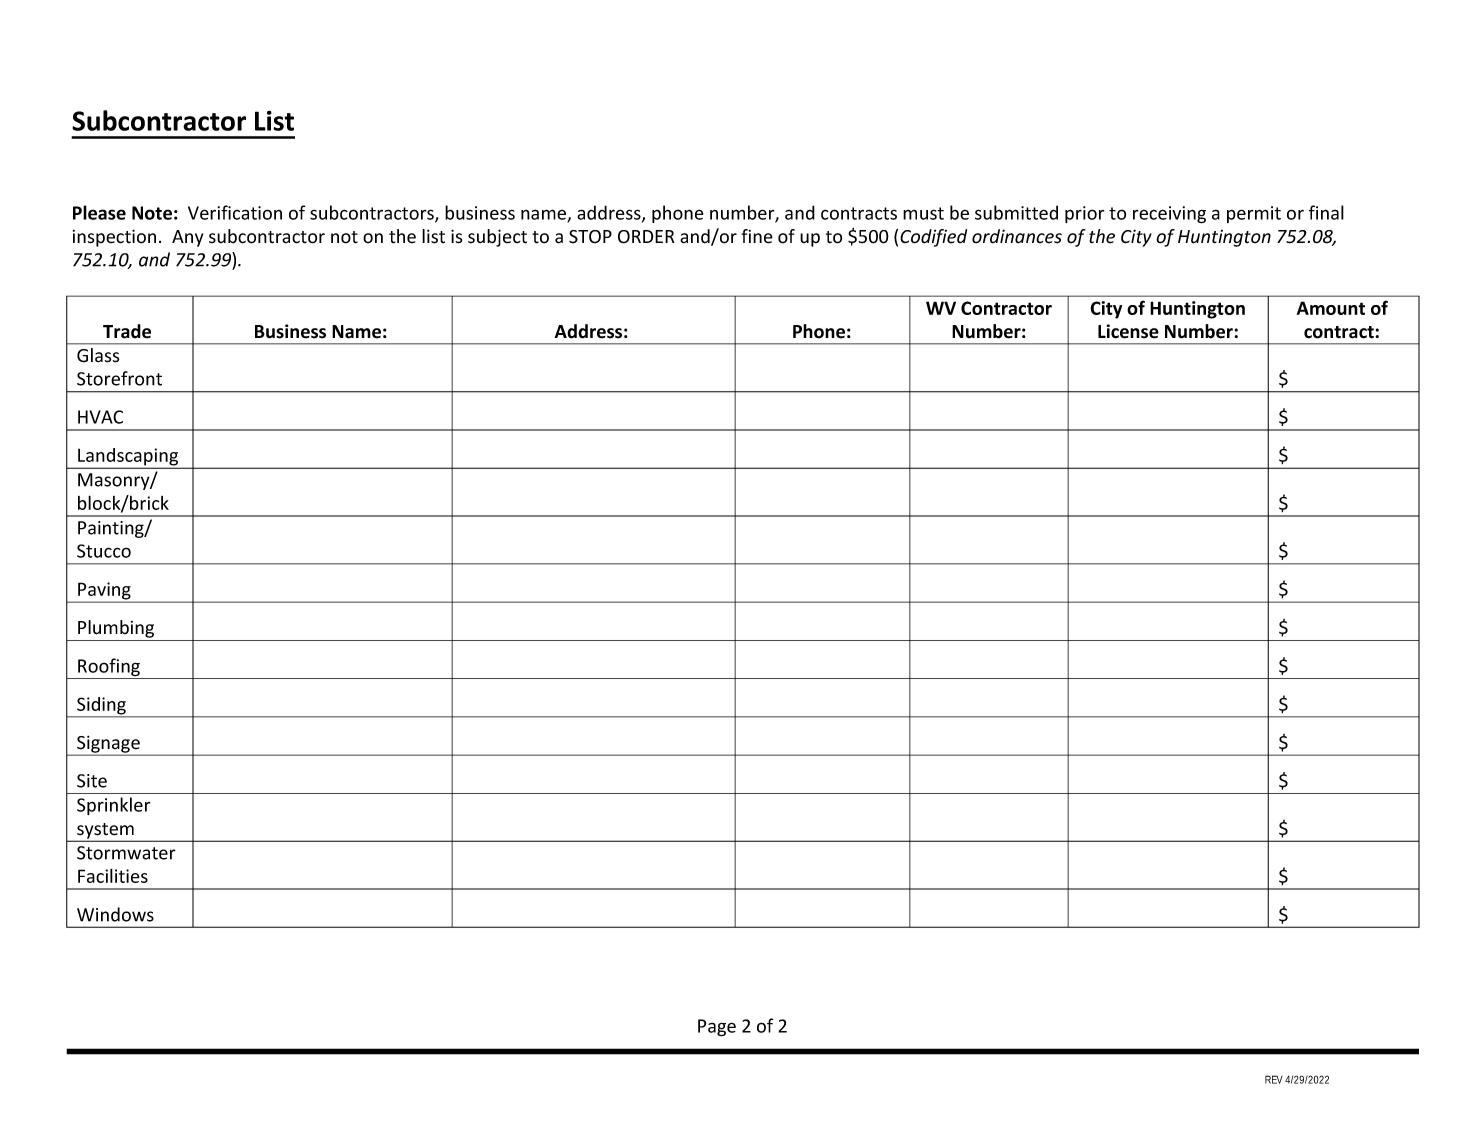 This page has width=1467, height=1134. What do you see at coordinates (1169, 215) in the page?
I see `receiving` at bounding box center [1169, 215].
